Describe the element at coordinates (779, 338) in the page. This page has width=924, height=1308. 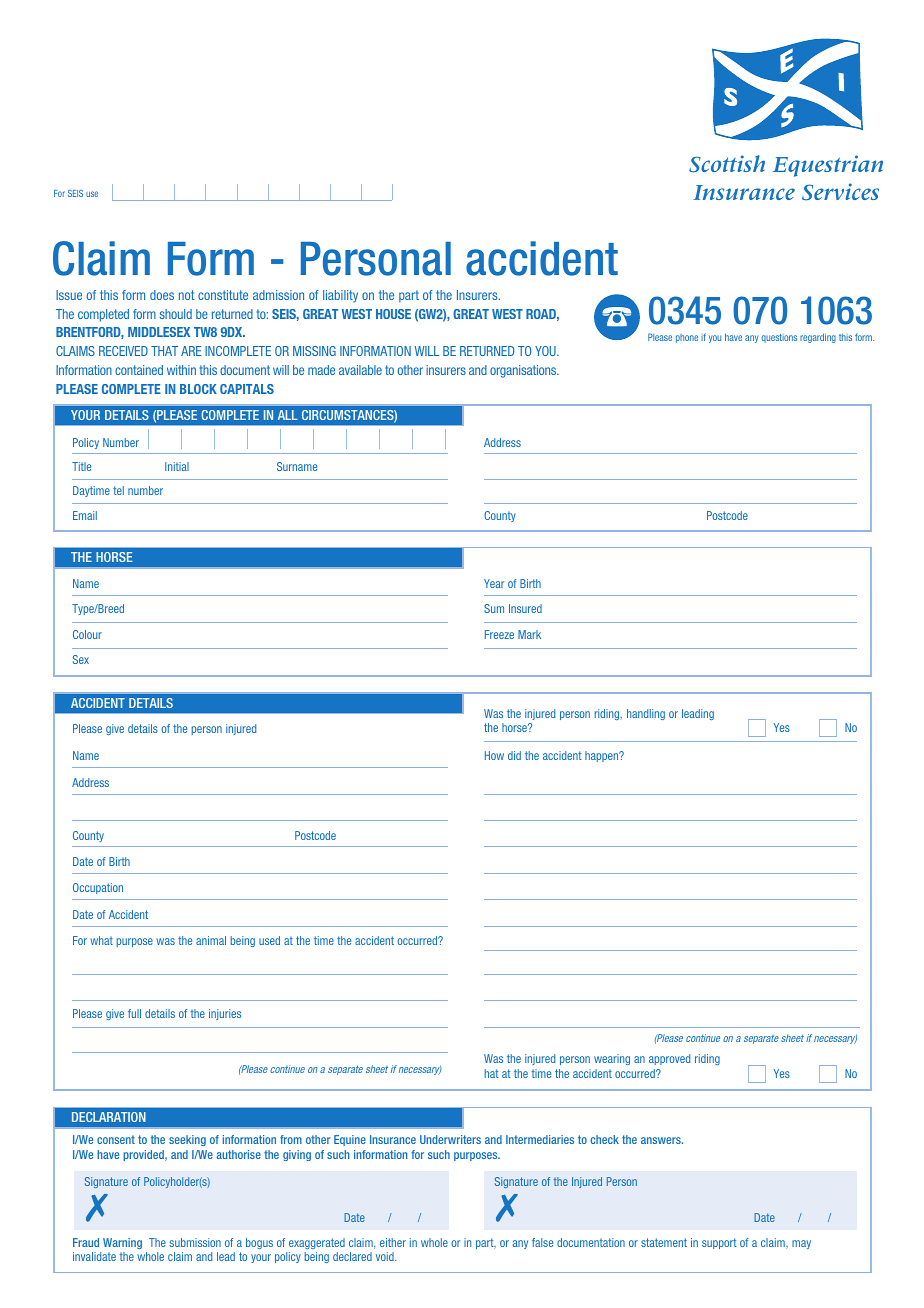
I see `questions` at that location.
